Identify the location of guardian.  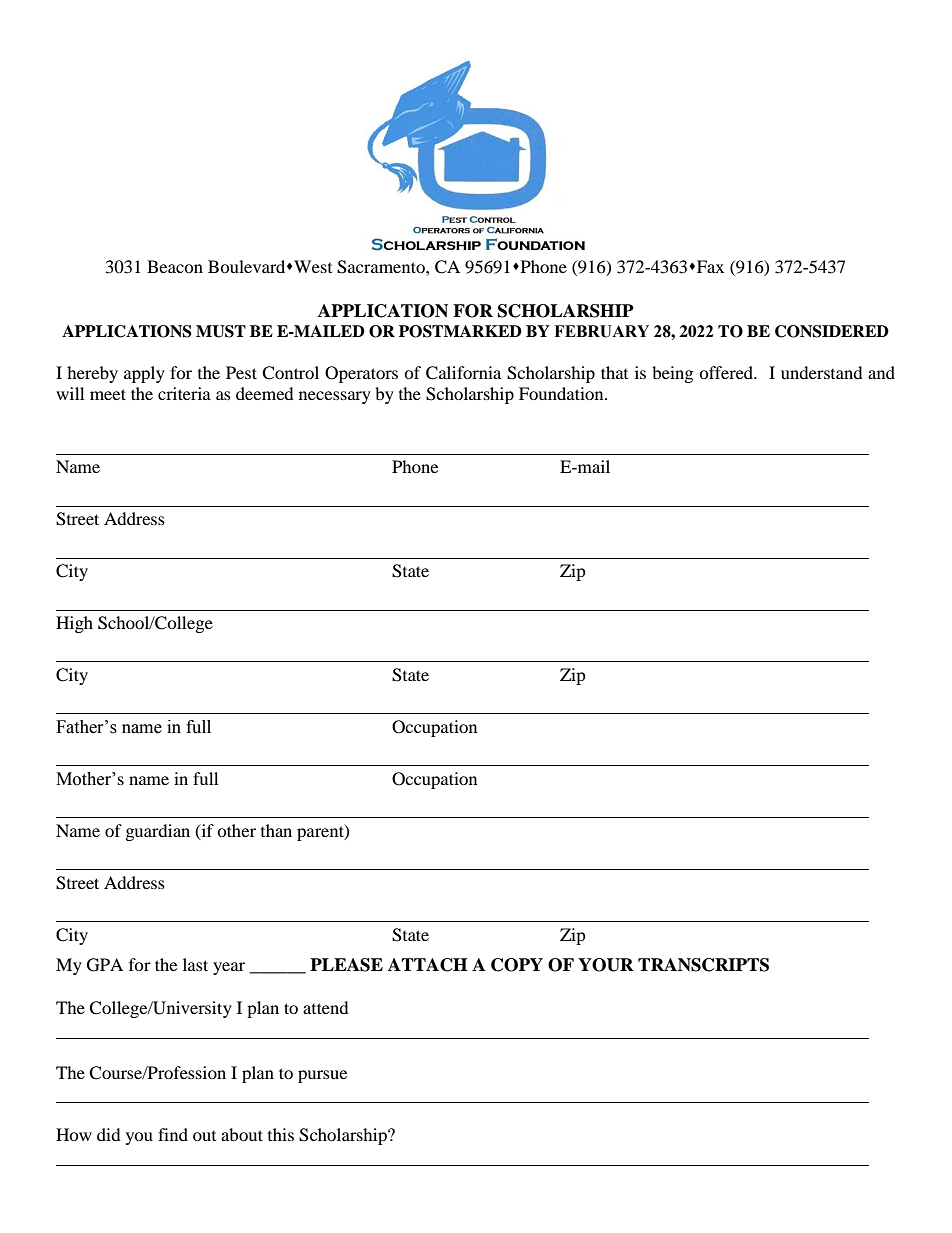
(158, 832).
